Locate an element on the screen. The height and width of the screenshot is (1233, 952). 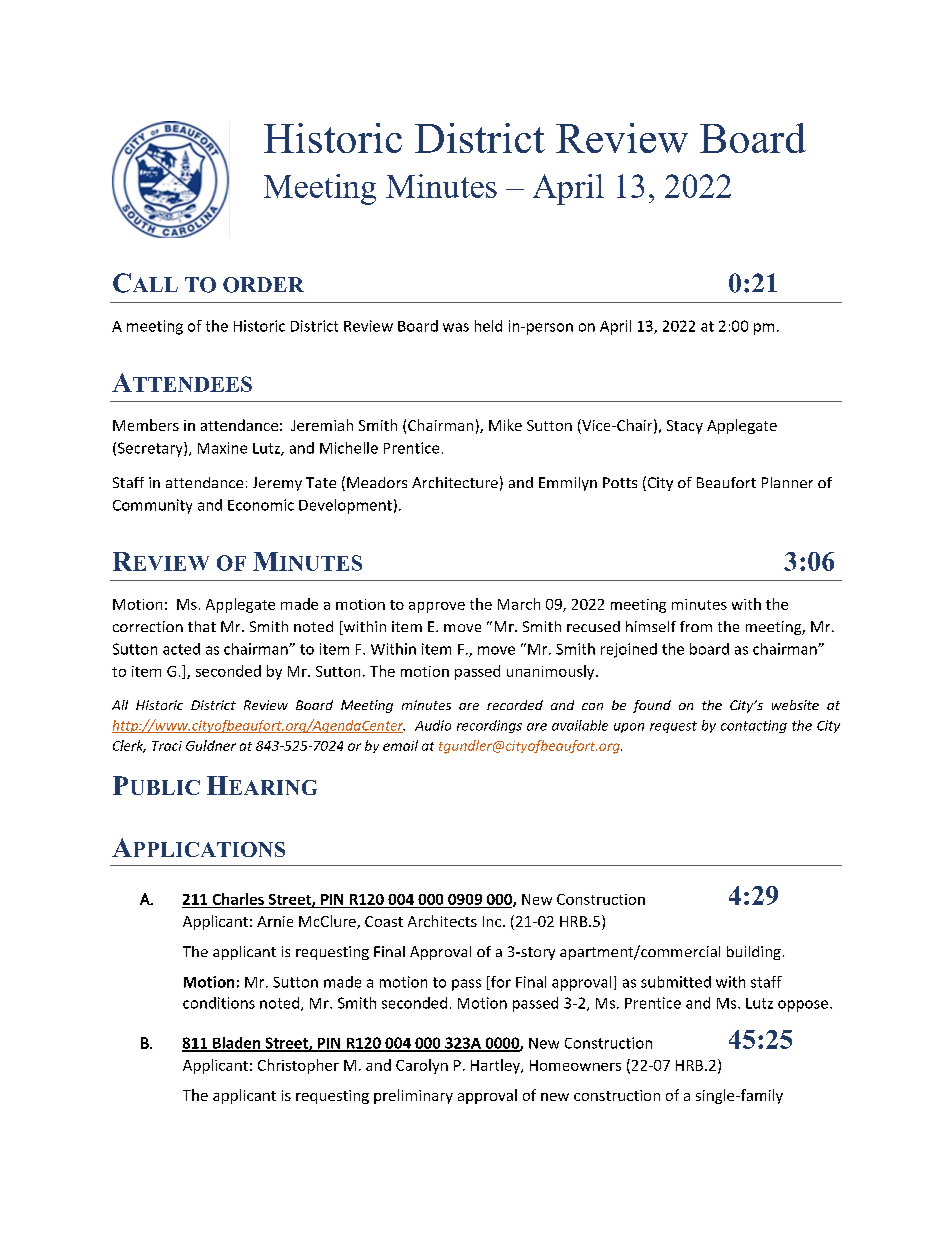
approve is located at coordinates (437, 607).
